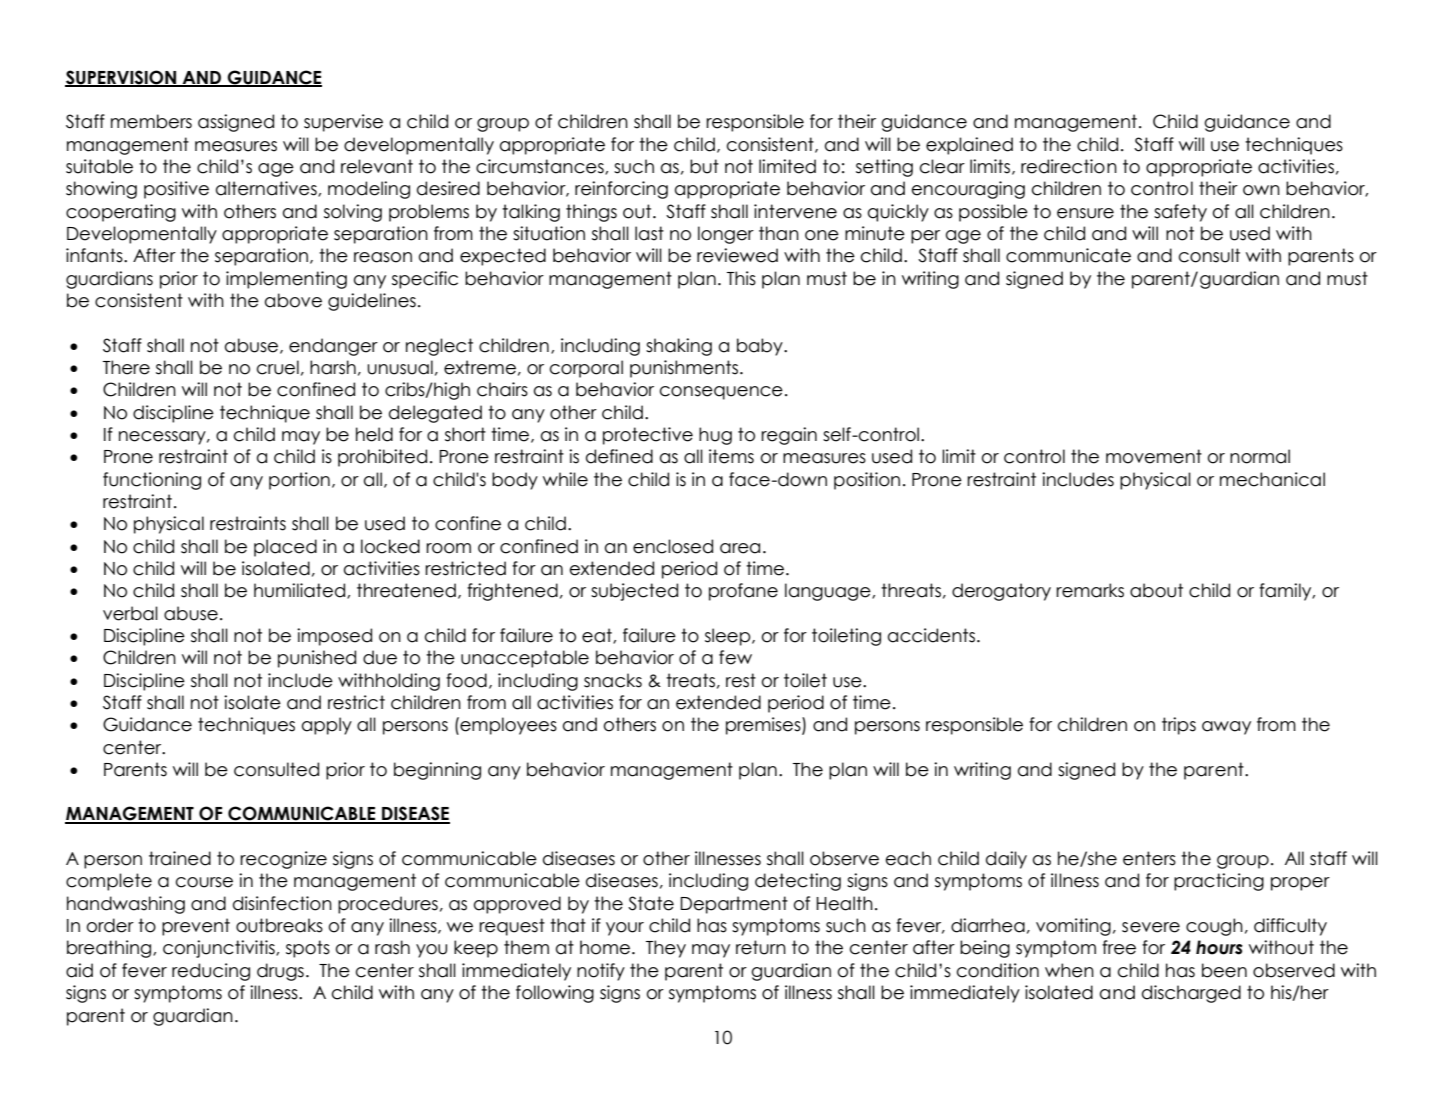 The image size is (1445, 1117). Describe the element at coordinates (666, 949) in the image. I see `They` at that location.
